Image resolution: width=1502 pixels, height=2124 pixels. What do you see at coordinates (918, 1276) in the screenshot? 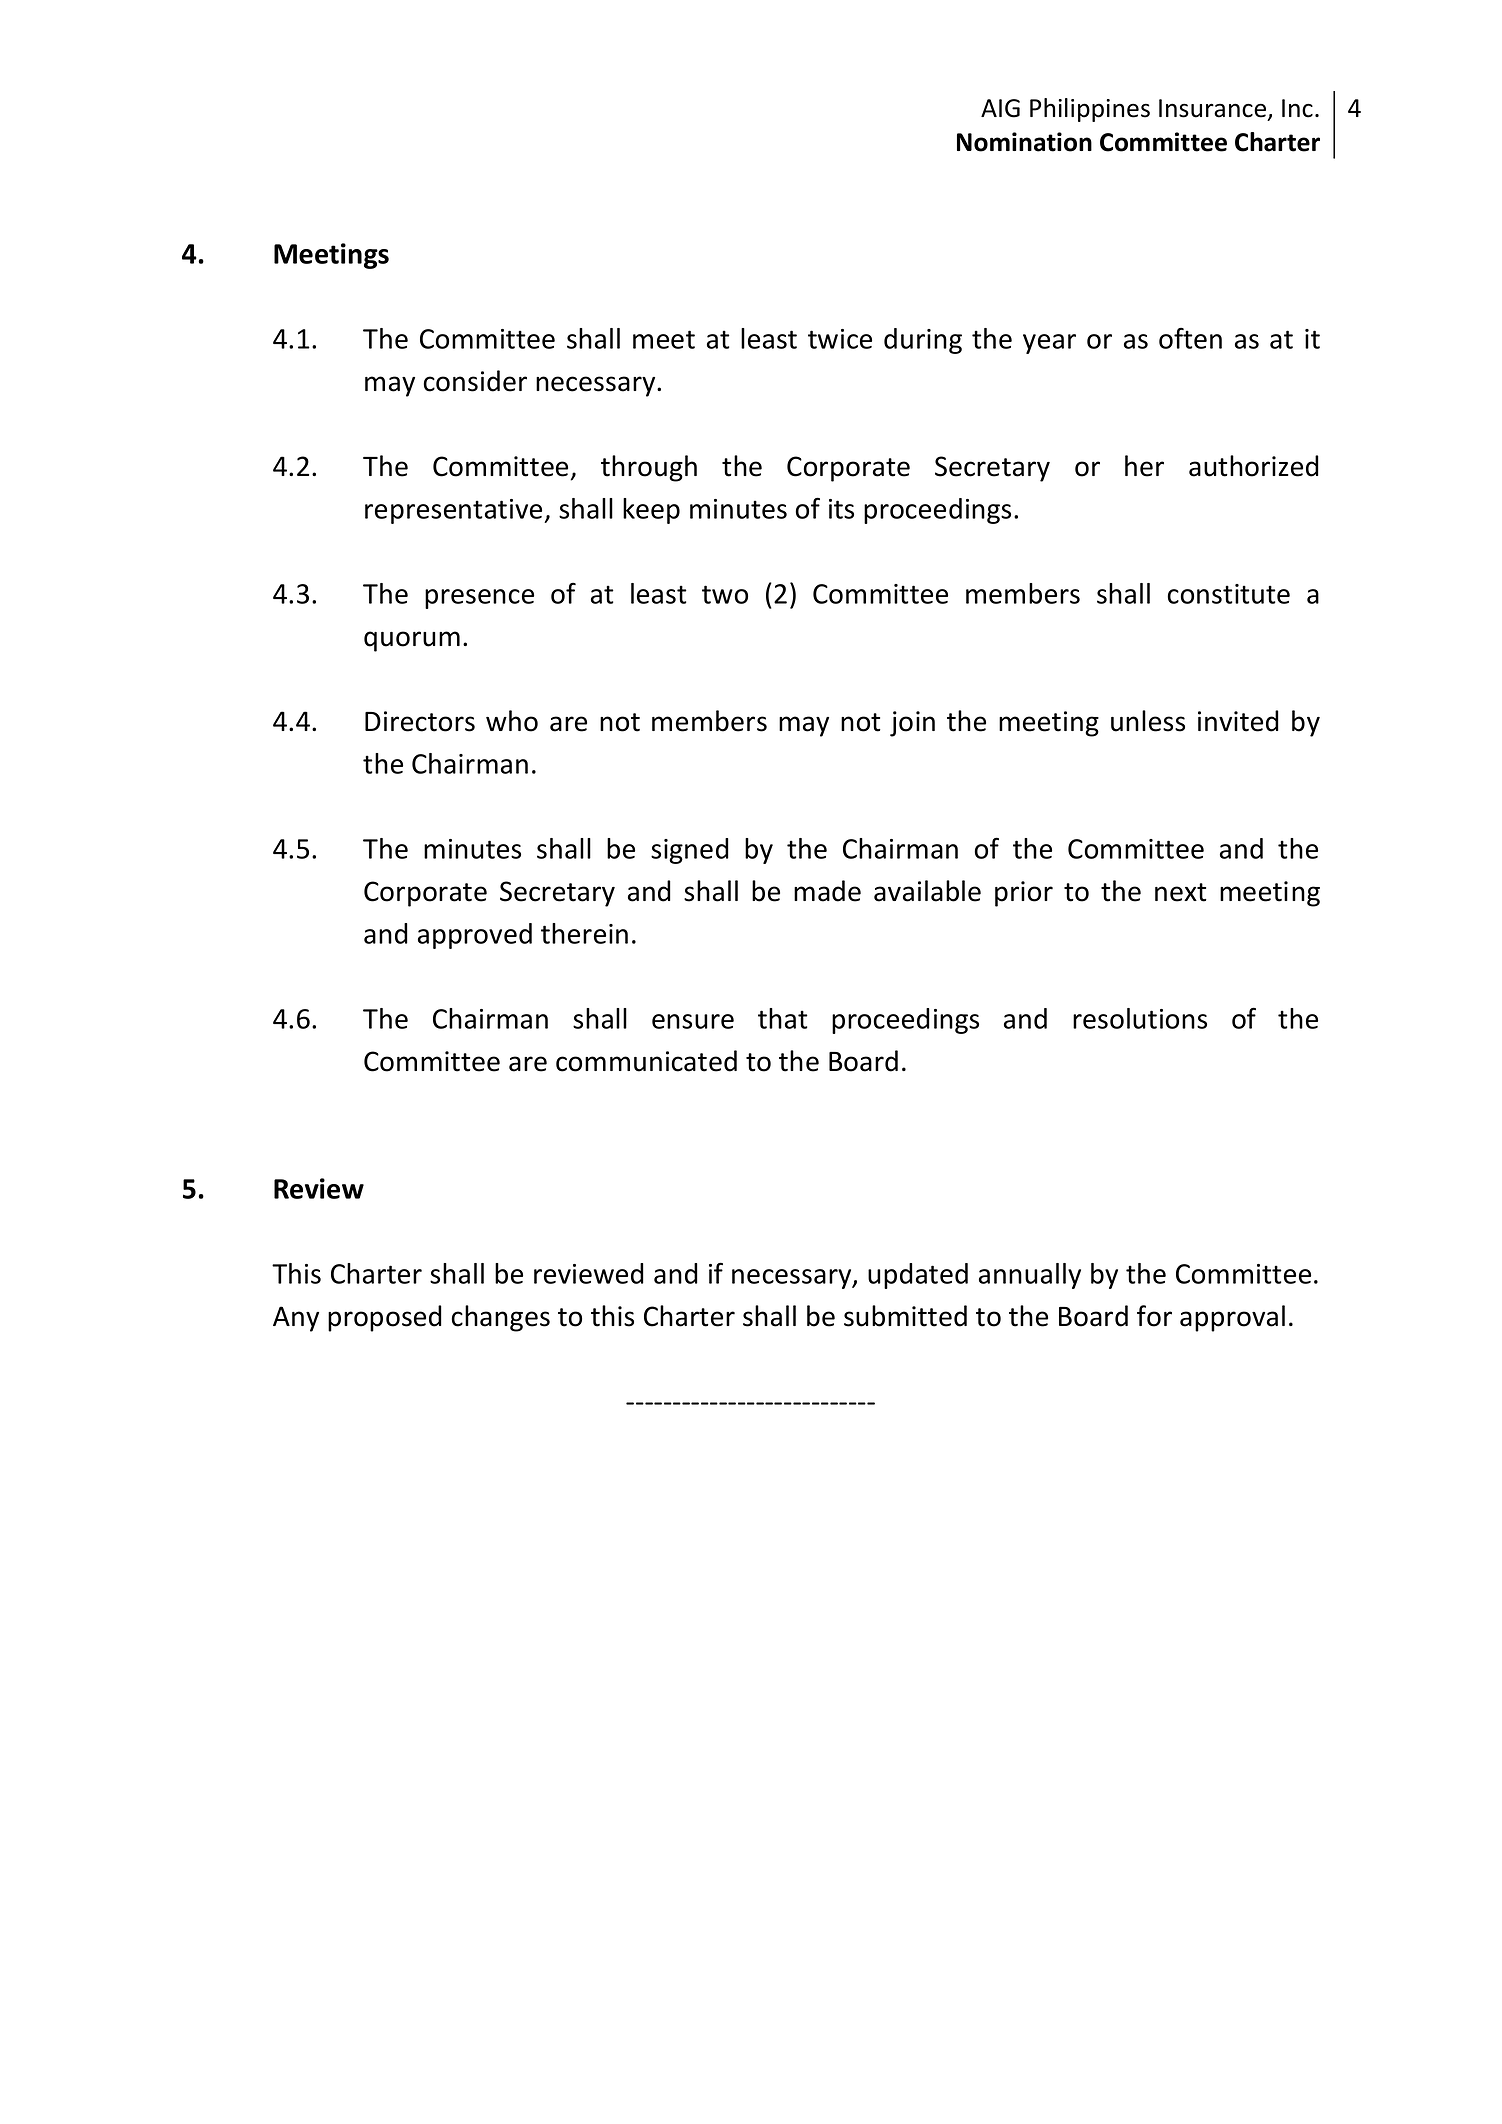
I see `updated` at bounding box center [918, 1276].
